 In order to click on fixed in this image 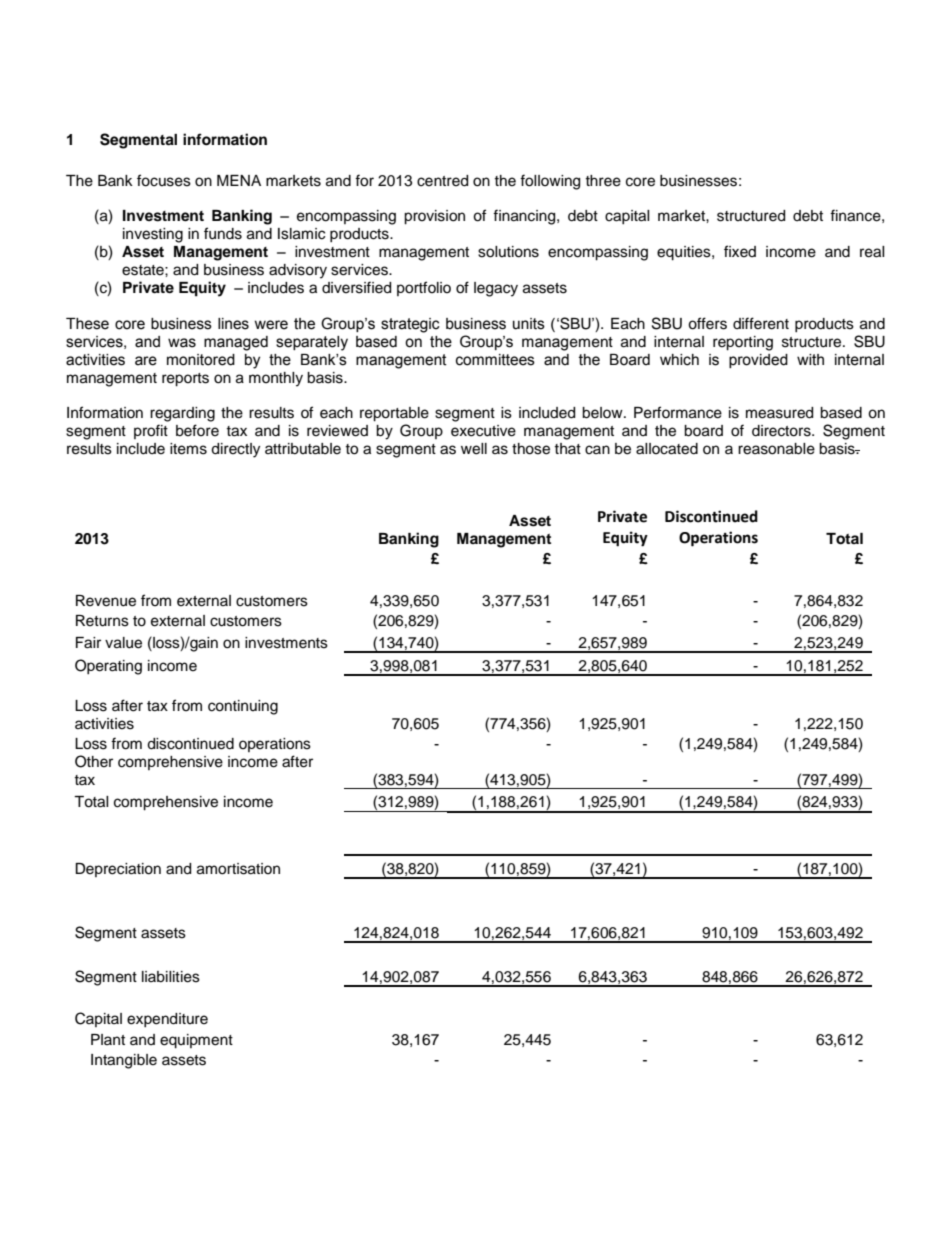, I will do `click(740, 251)`.
